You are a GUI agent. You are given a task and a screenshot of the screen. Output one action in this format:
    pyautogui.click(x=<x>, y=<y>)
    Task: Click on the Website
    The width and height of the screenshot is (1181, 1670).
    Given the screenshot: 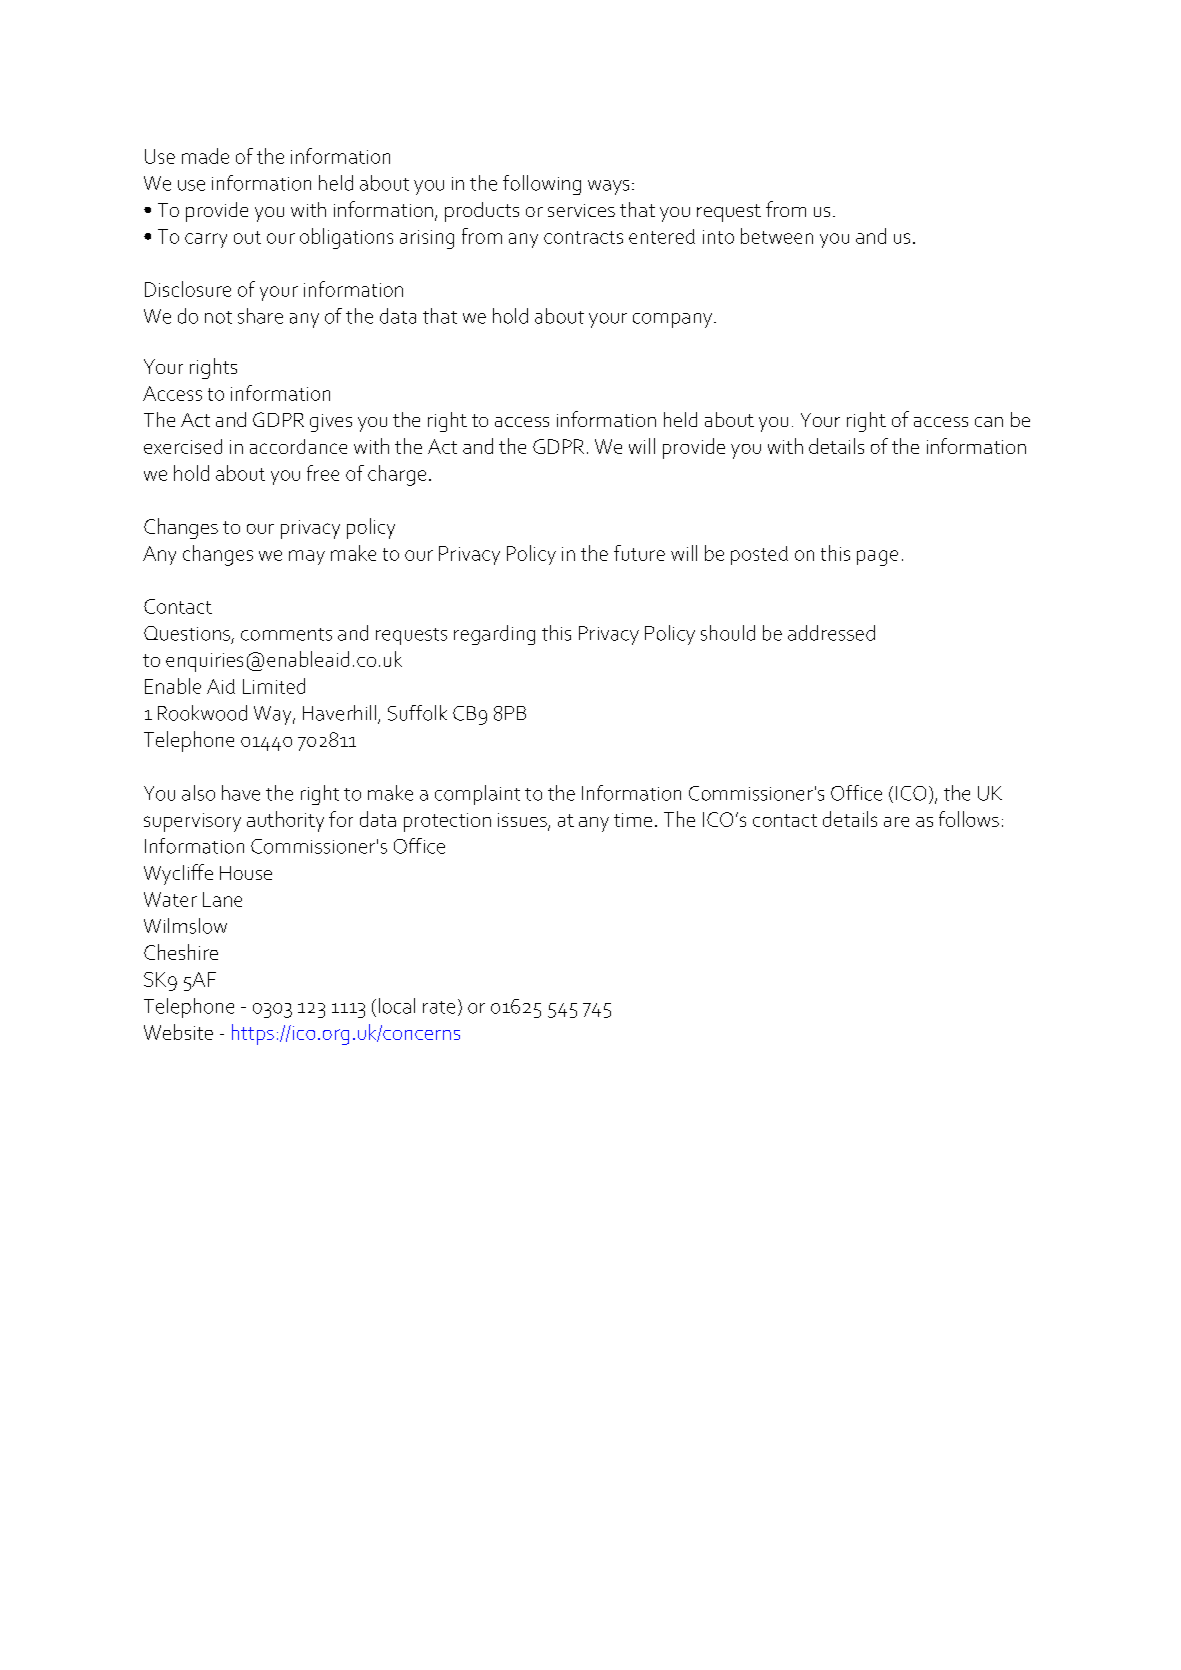 What is the action you would take?
    pyautogui.click(x=178, y=1032)
